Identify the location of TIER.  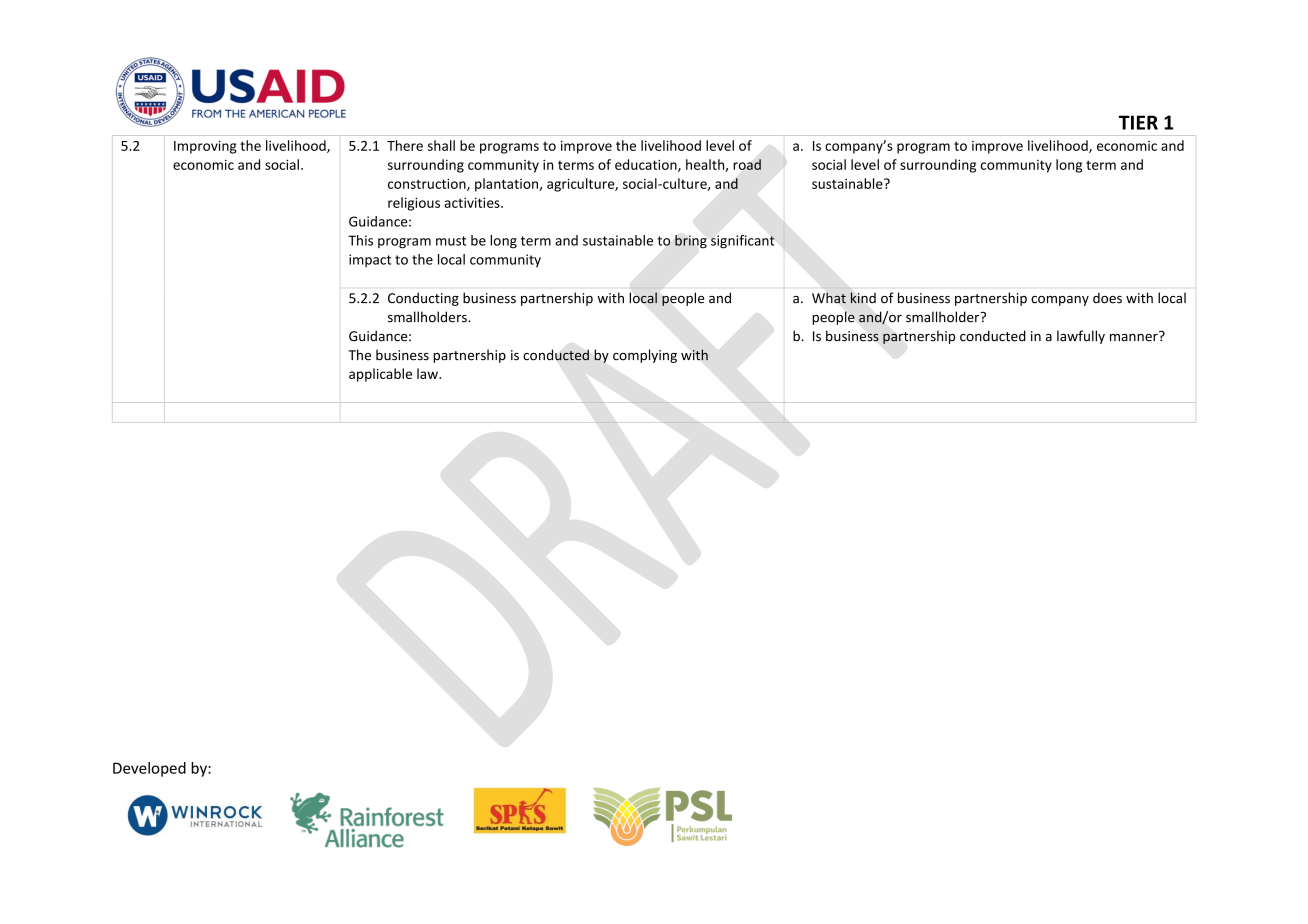
(1138, 122).
